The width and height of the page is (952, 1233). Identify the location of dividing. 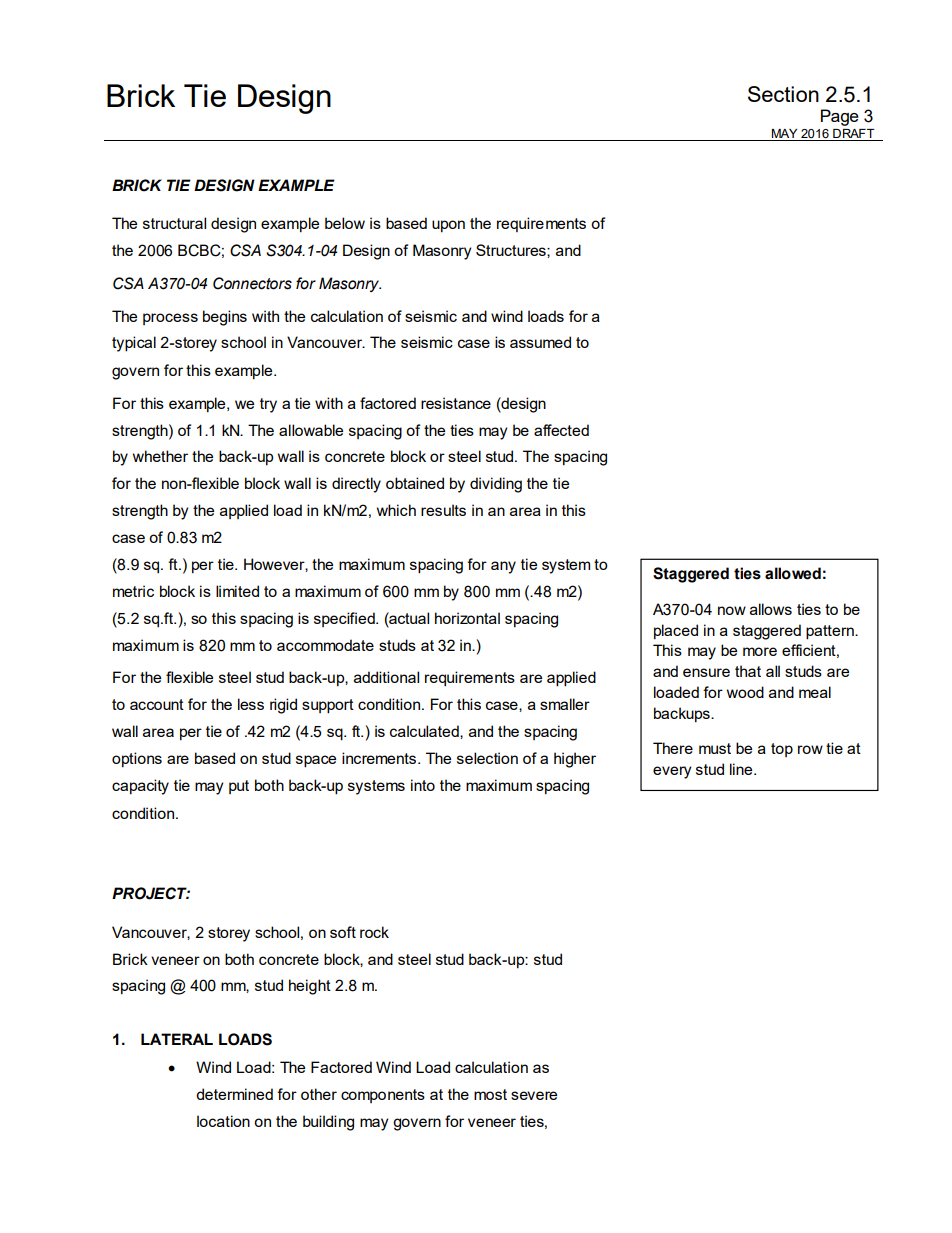
(496, 485).
